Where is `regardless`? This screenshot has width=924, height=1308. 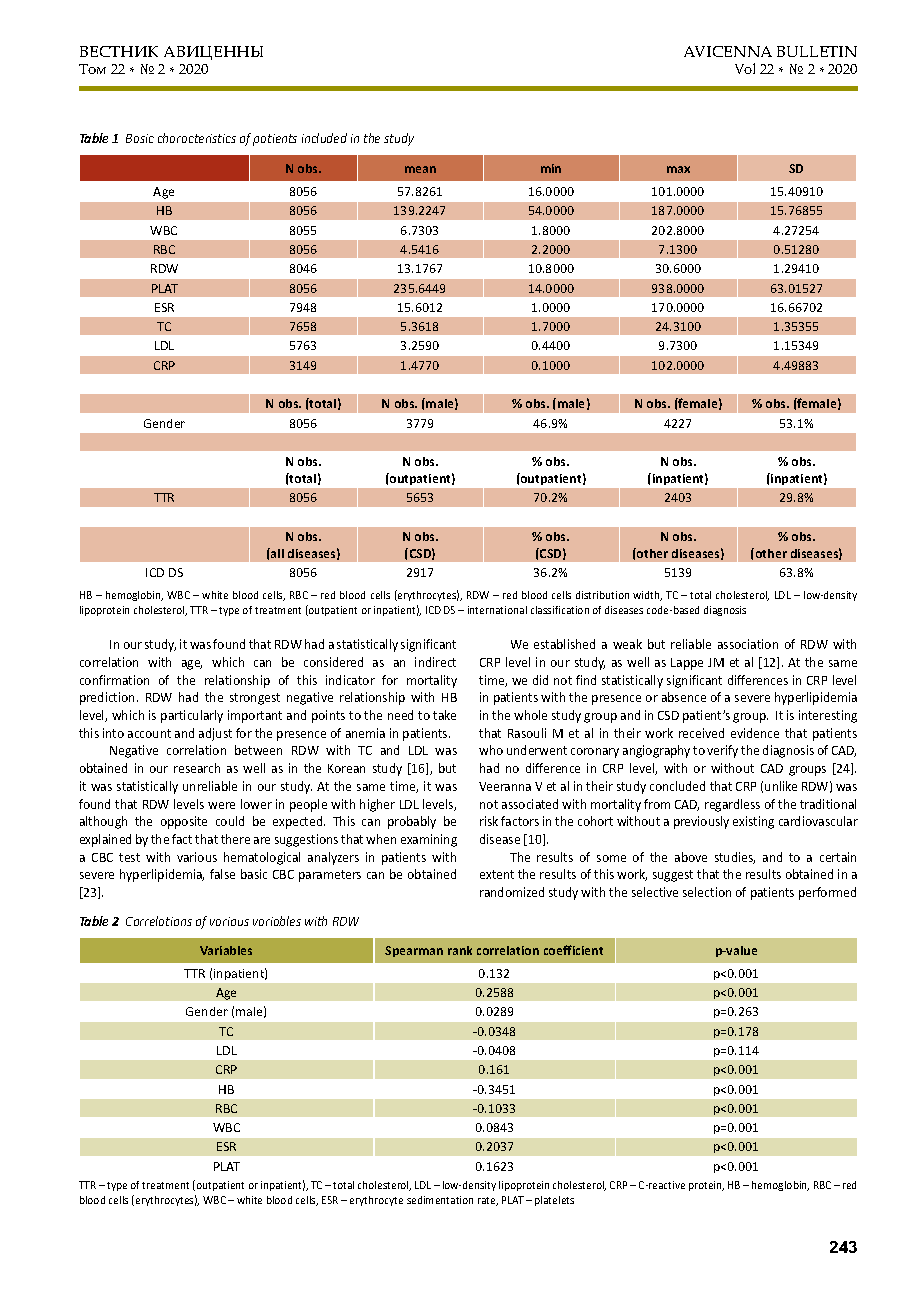
regardless is located at coordinates (732, 805).
